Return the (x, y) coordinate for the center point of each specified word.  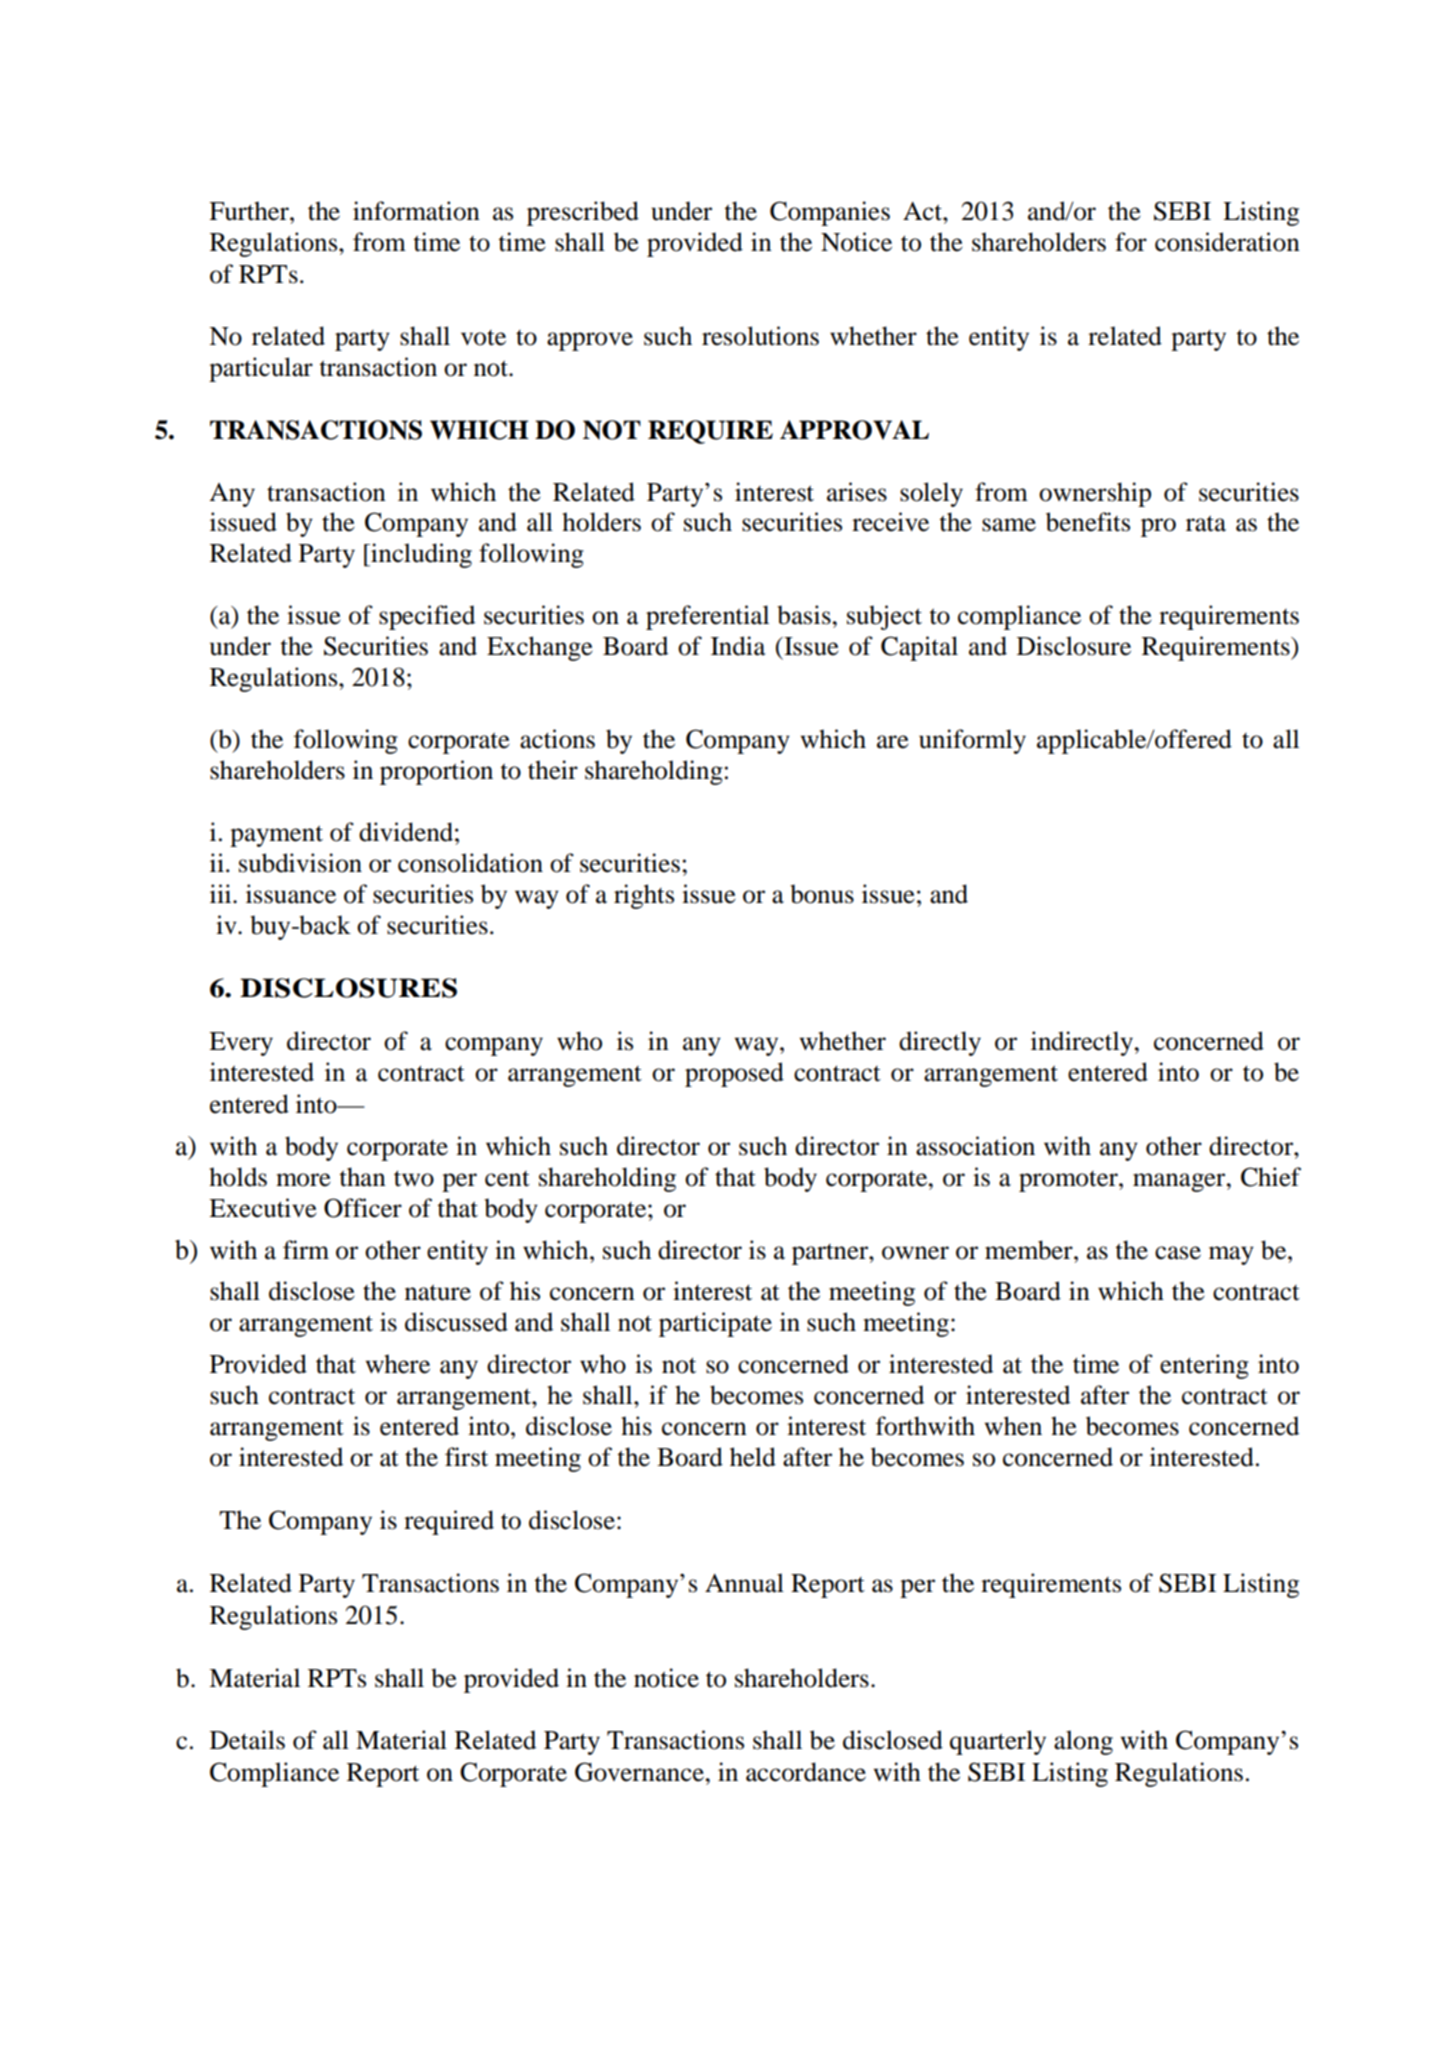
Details (247, 1740)
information (416, 211)
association (975, 1146)
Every (241, 1044)
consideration (1227, 242)
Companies (830, 213)
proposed (734, 1074)
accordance (806, 1772)
